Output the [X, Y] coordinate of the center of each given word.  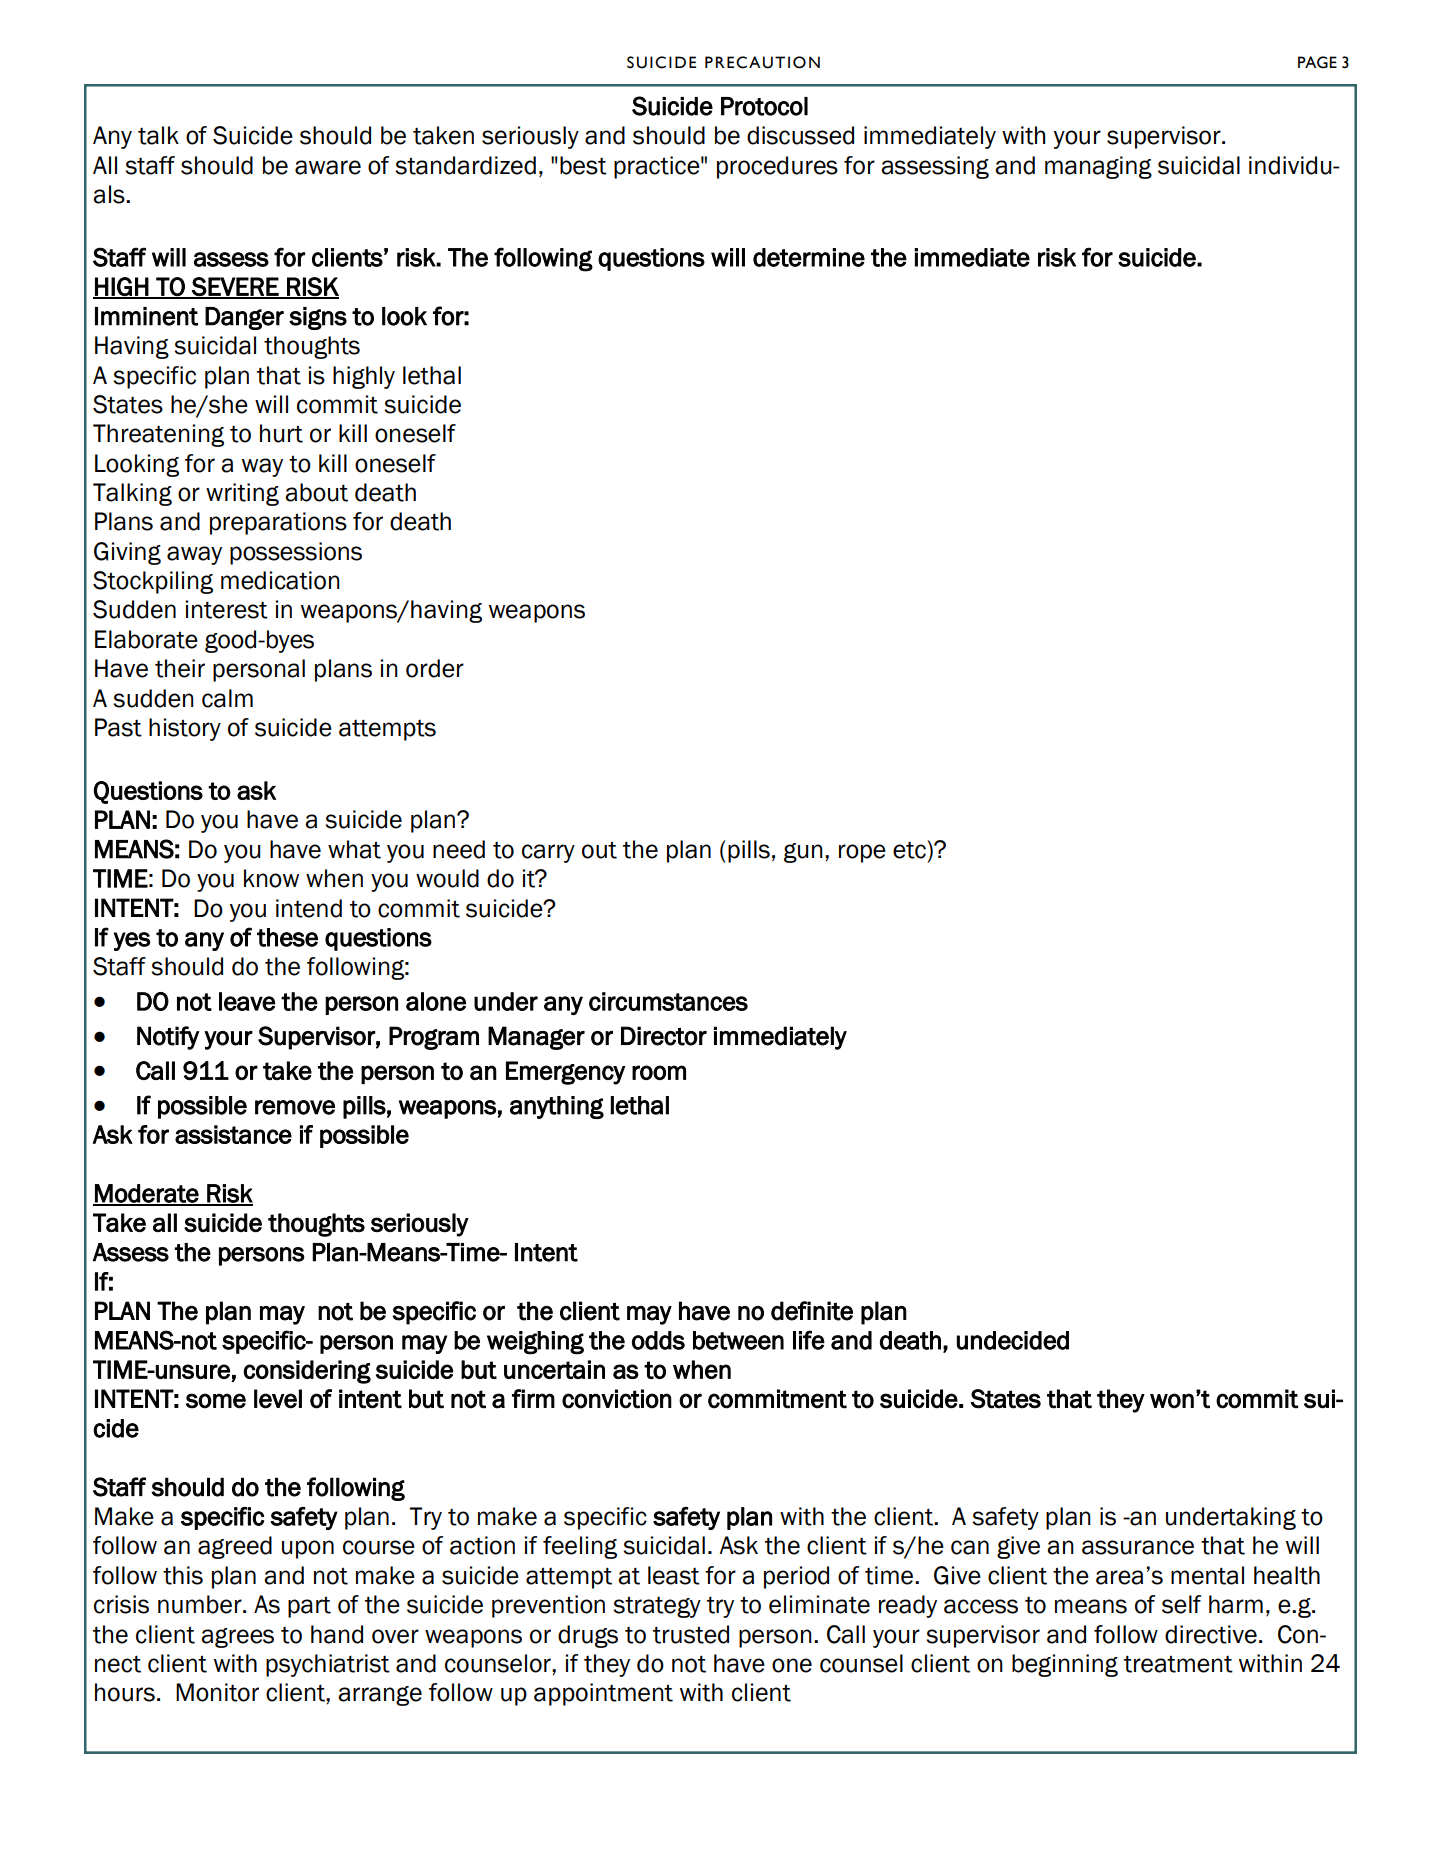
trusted [691, 1634]
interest [226, 609]
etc [909, 850]
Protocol [764, 106]
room [659, 1072]
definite [812, 1311]
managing [1098, 167]
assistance [233, 1134]
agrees [237, 1638]
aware [328, 167]
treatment [1178, 1664]
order [435, 668]
